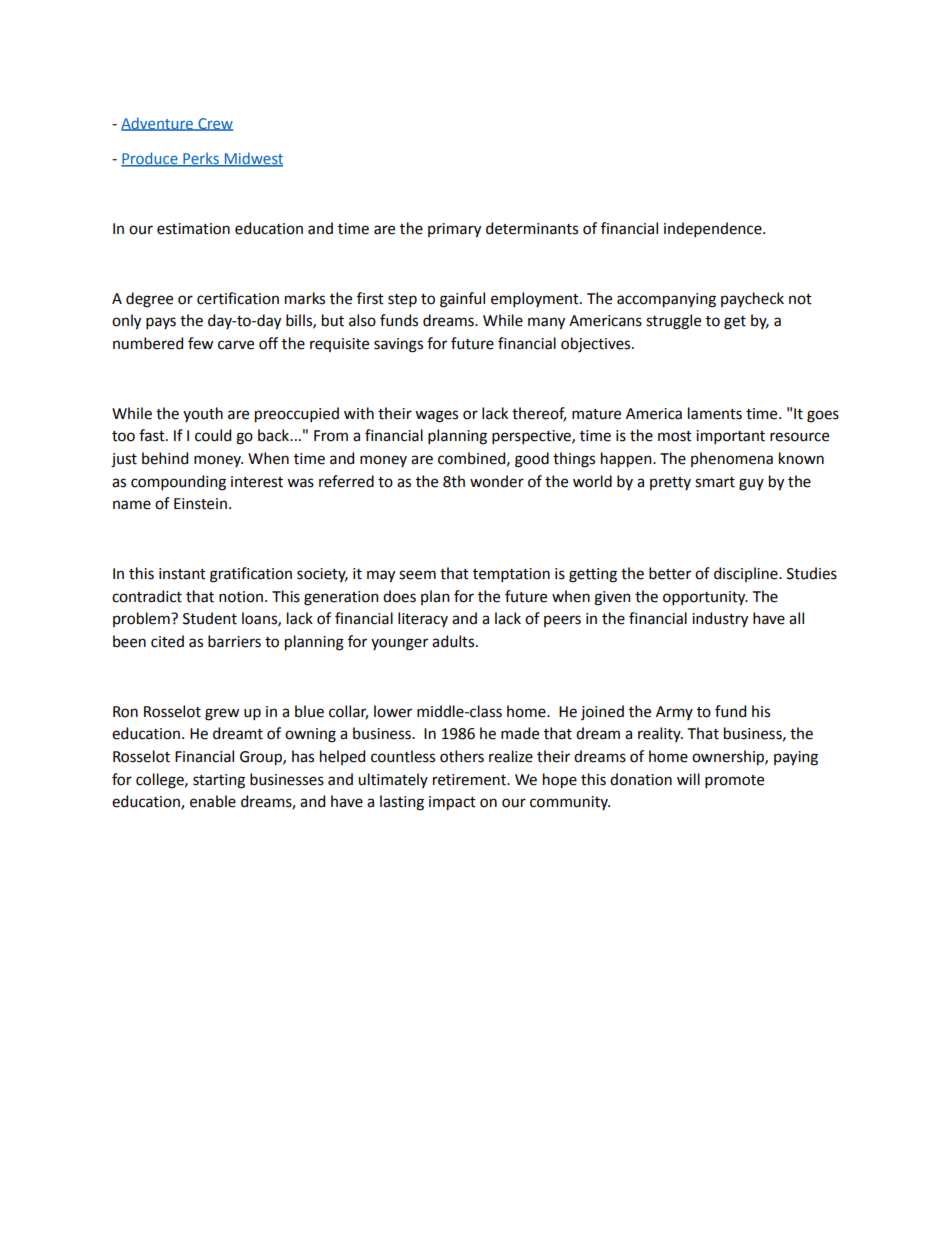  What do you see at coordinates (165, 458) in the screenshot?
I see `behind` at bounding box center [165, 458].
